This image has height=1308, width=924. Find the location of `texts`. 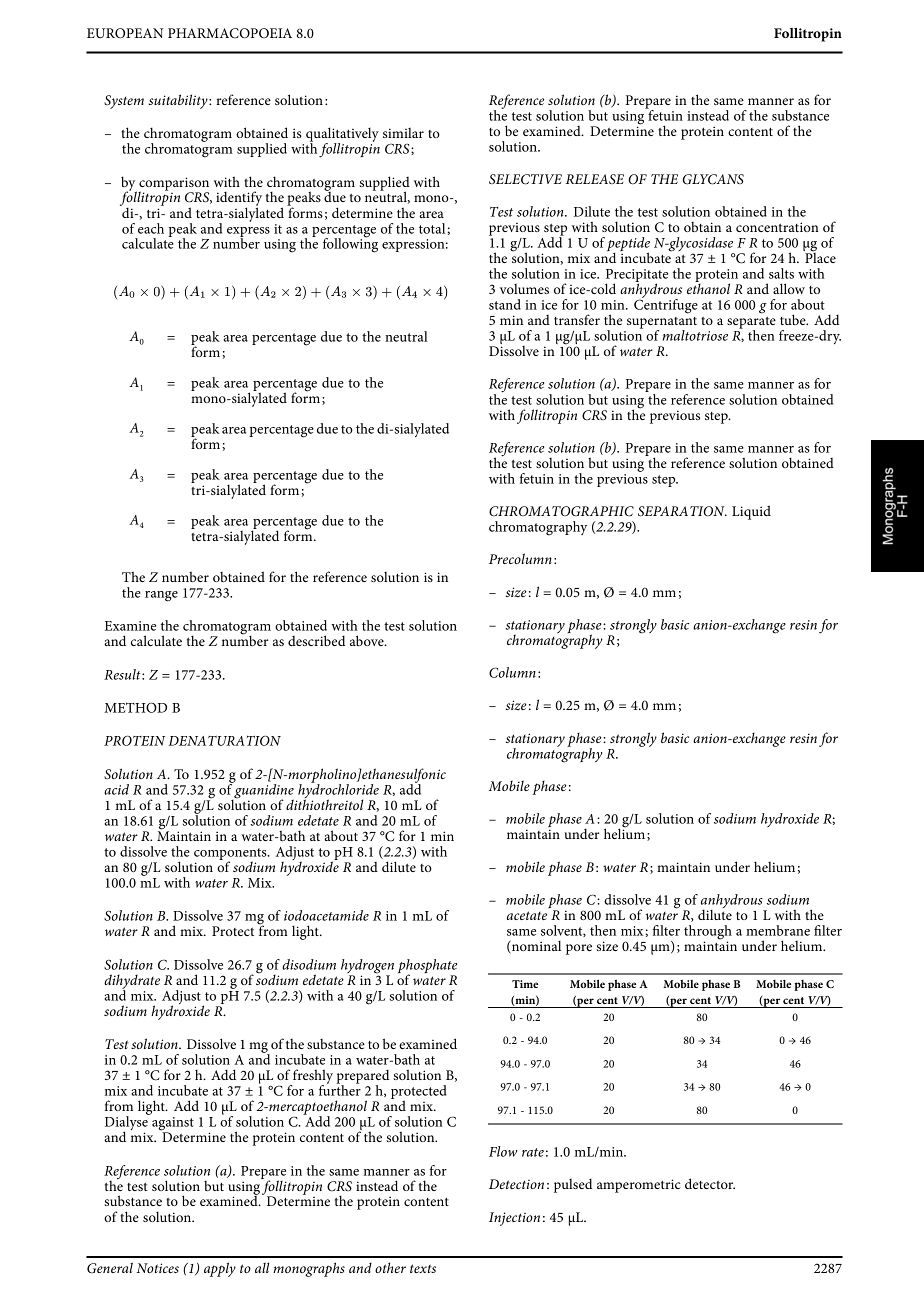

texts is located at coordinates (423, 1268).
